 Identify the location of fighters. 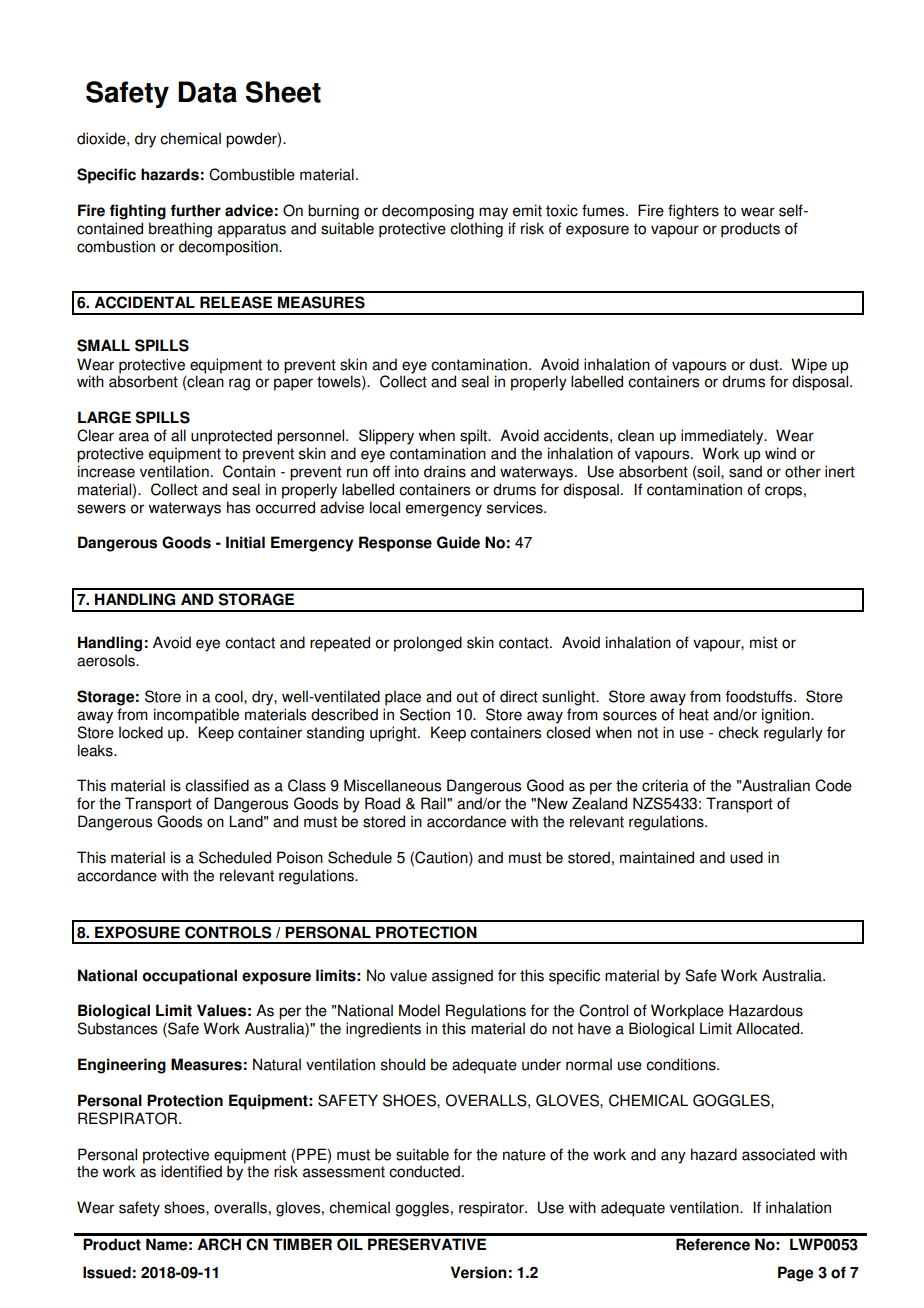
(693, 212).
